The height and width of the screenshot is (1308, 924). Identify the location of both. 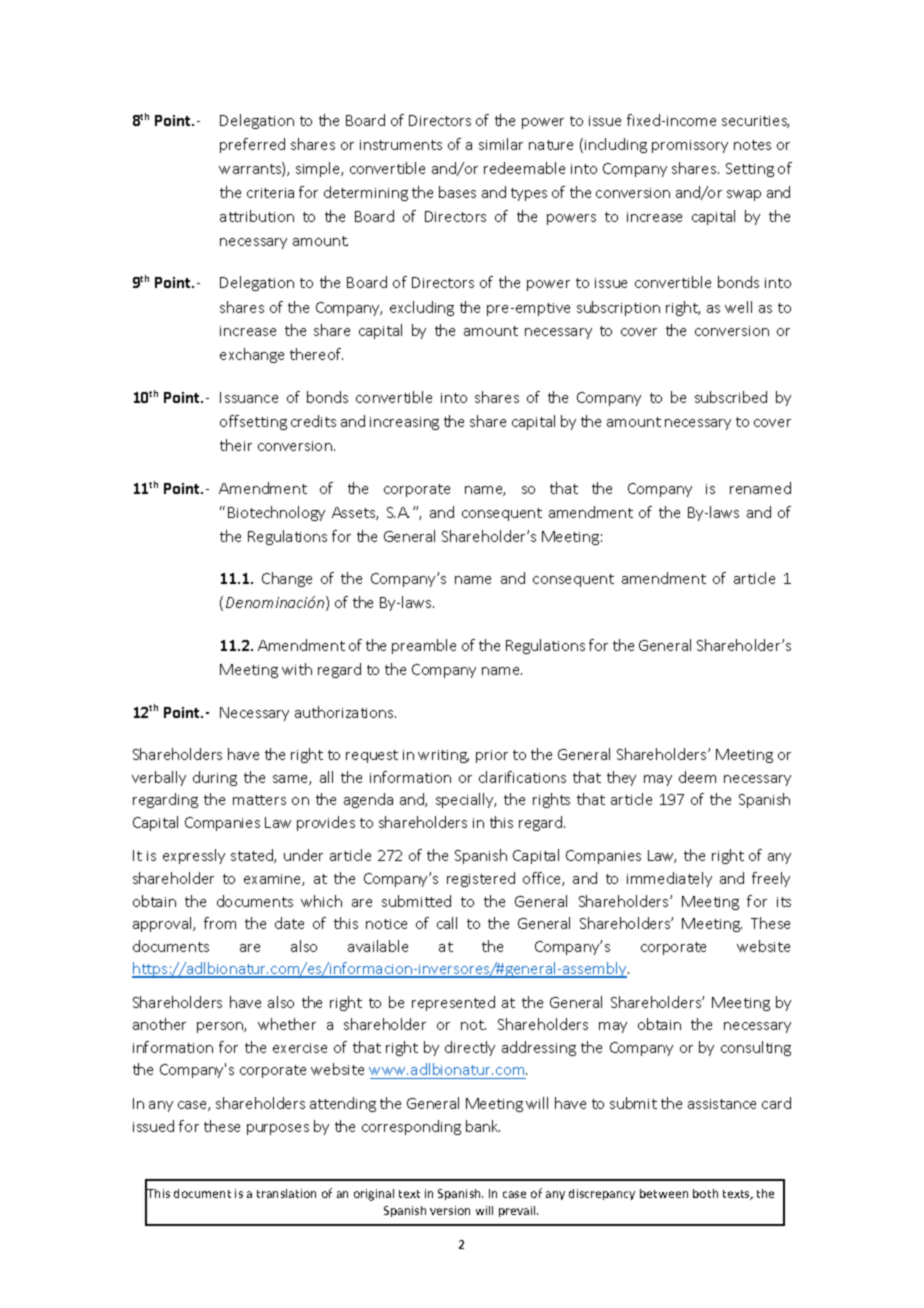
(705, 1193).
